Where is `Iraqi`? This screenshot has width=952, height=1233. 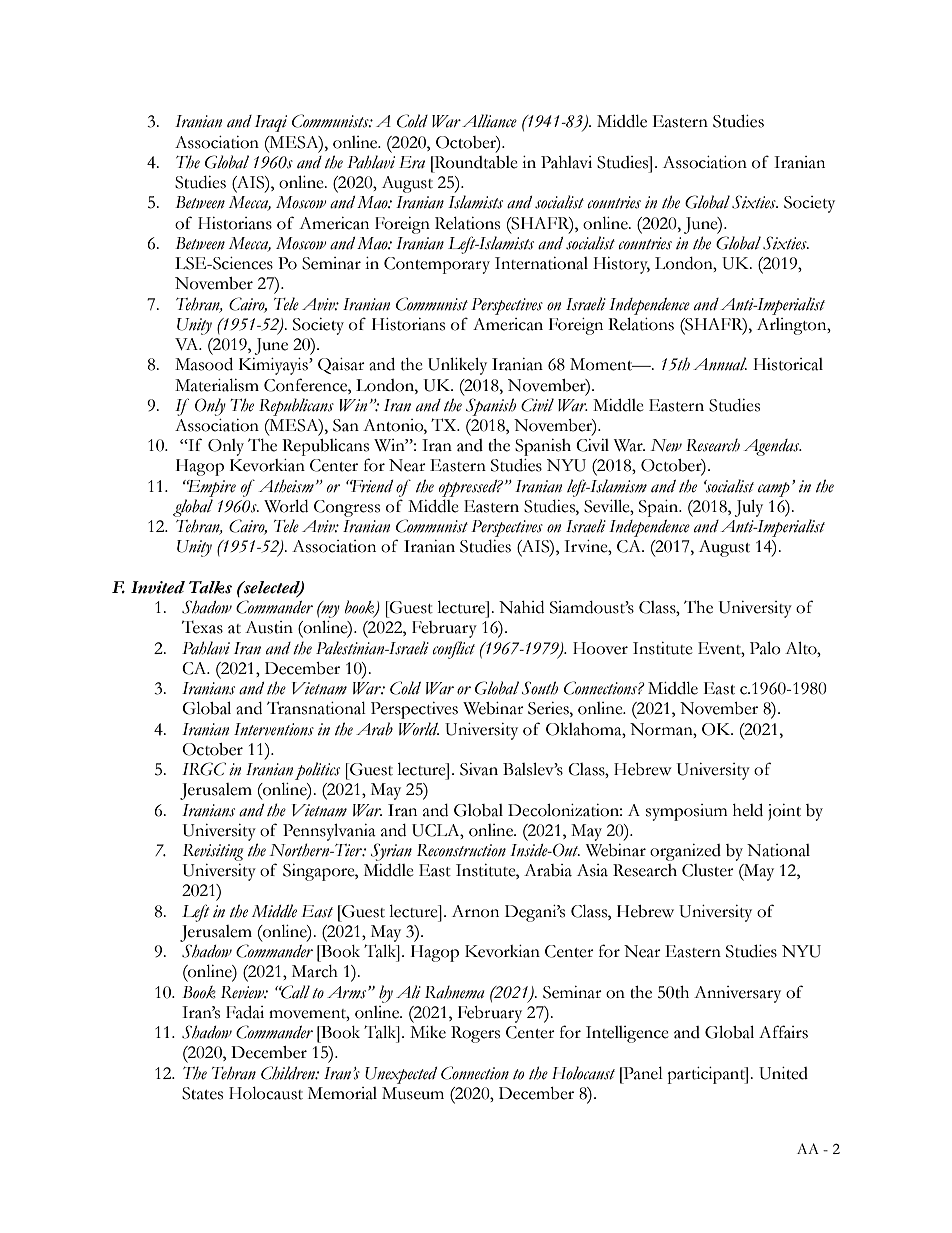
Iraqi is located at coordinates (271, 123).
